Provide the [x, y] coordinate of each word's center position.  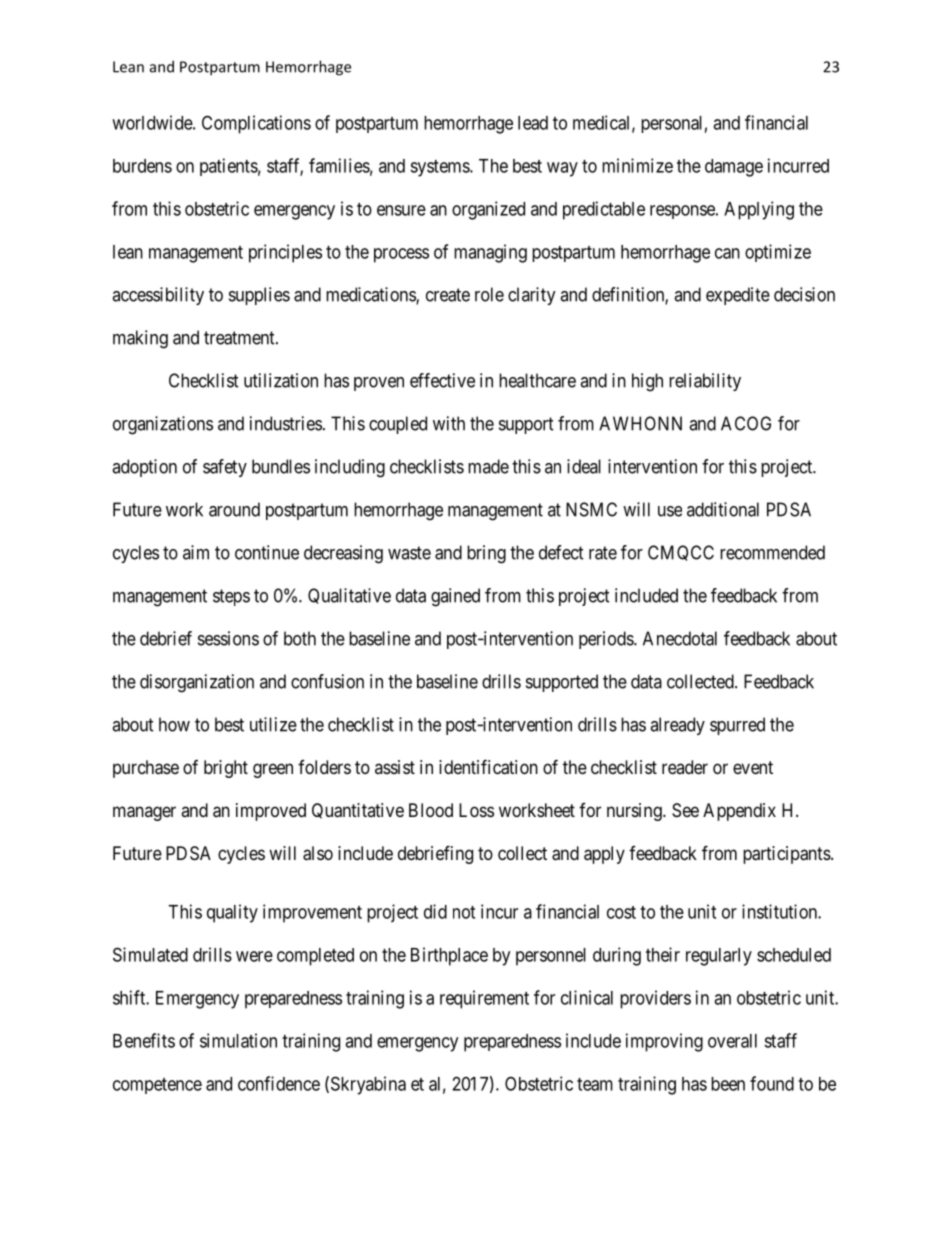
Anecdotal [680, 638]
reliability [705, 382]
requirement [484, 999]
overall [732, 1041]
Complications [256, 124]
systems [440, 168]
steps [231, 597]
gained [455, 597]
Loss [476, 810]
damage [734, 168]
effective [442, 380]
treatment [240, 338]
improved [271, 812]
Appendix [739, 812]
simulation [238, 1040]
